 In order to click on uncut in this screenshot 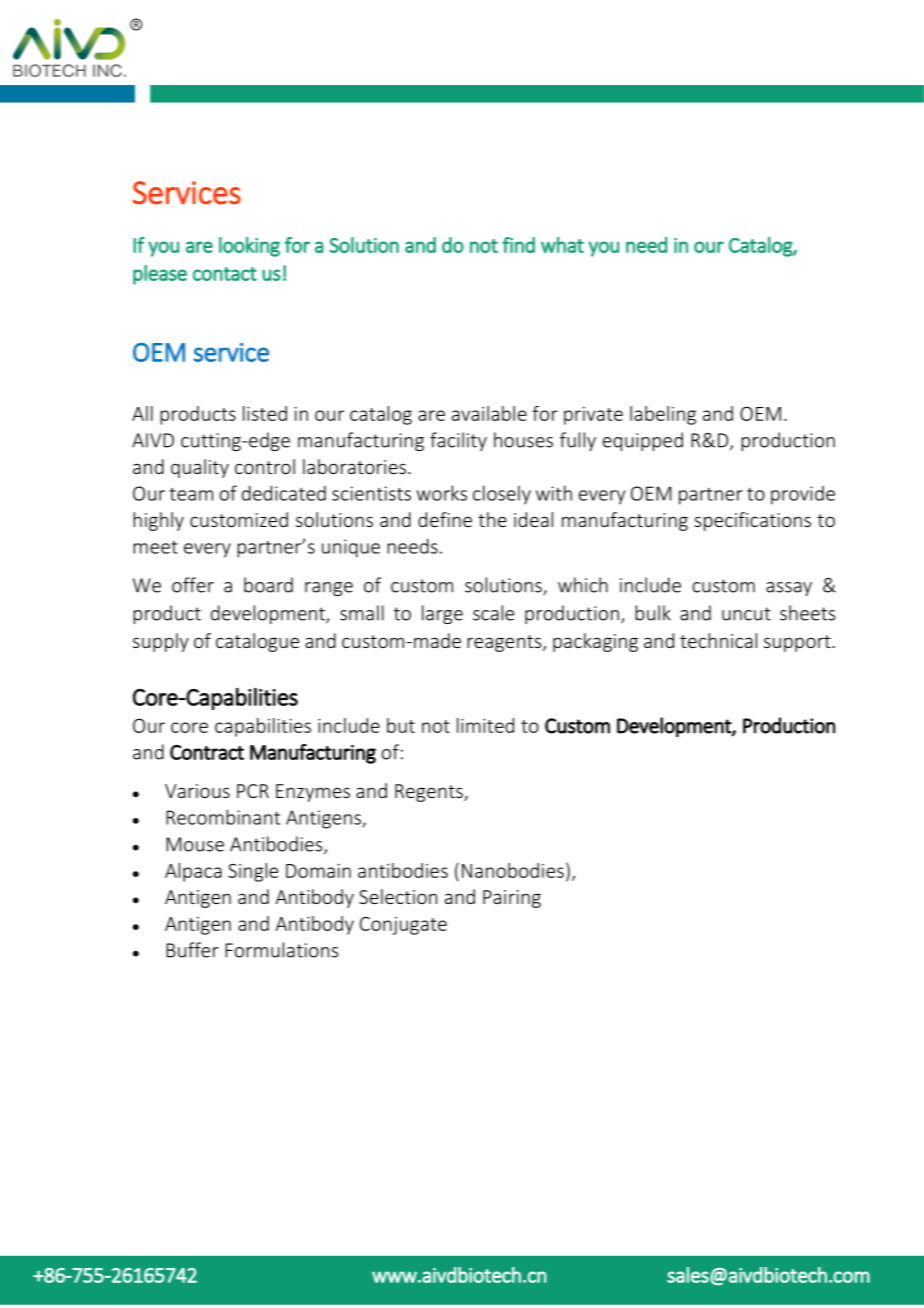, I will do `click(746, 614)`.
